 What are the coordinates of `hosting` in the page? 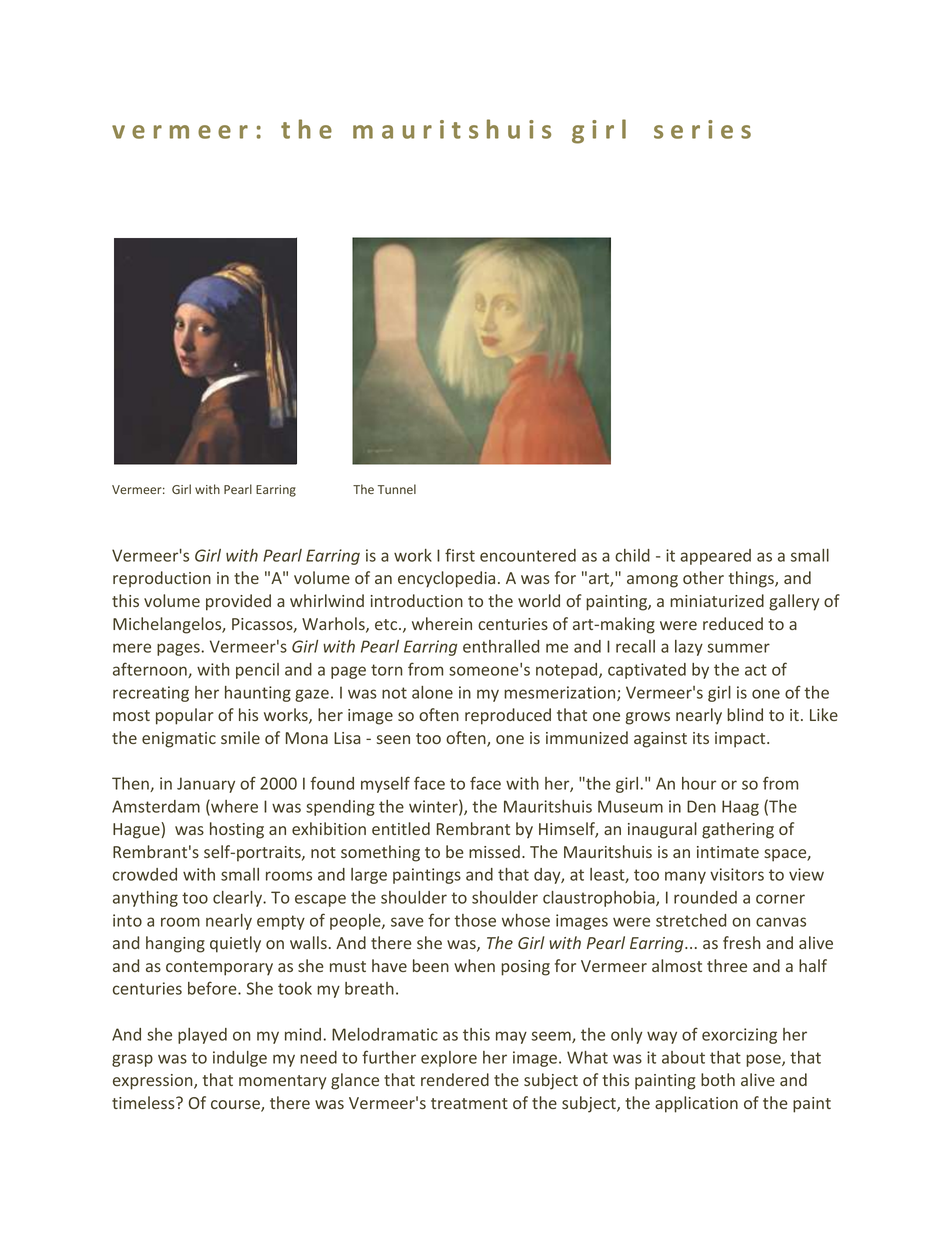 It's located at (237, 830).
